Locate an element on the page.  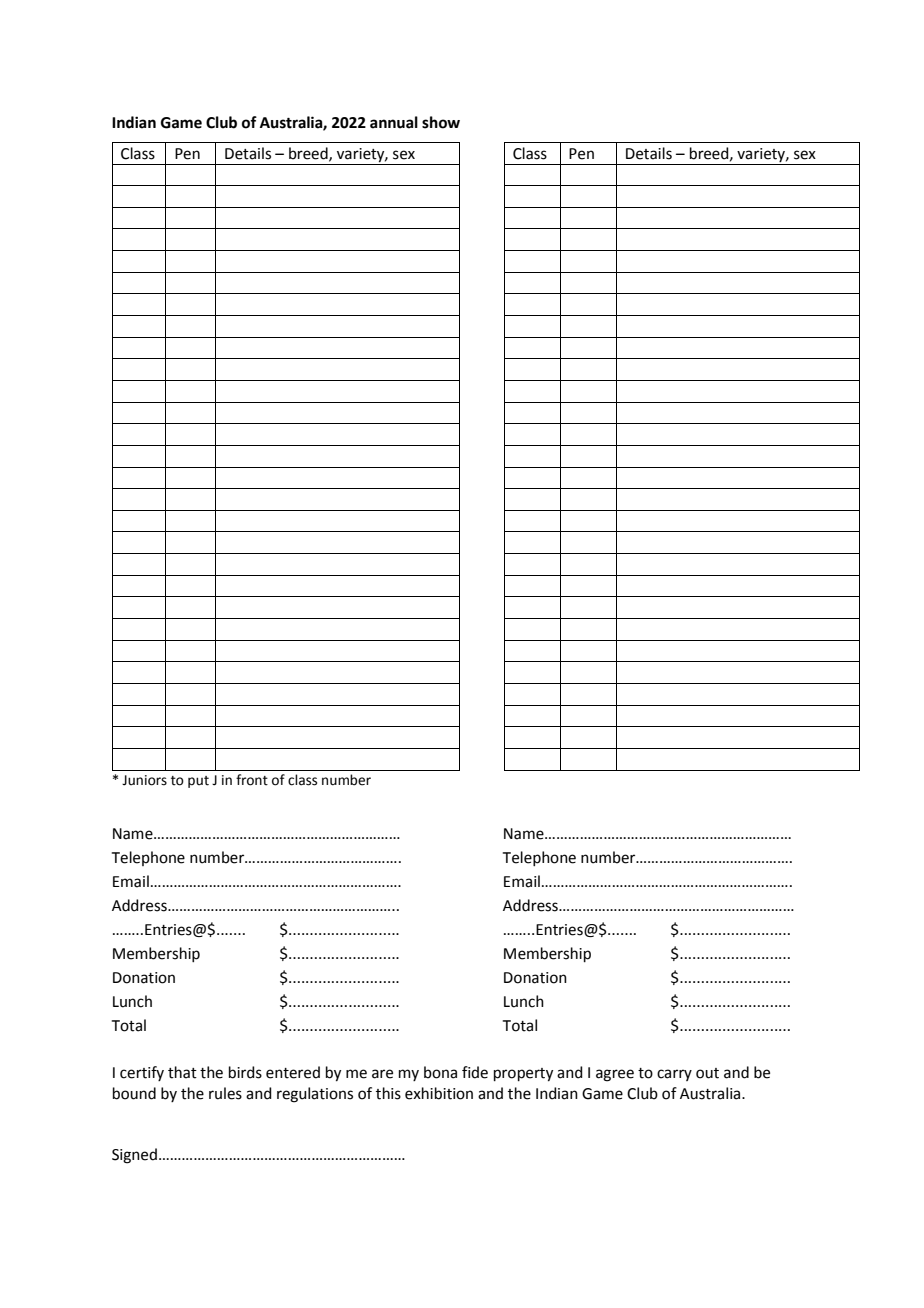
exhibition is located at coordinates (439, 1093).
